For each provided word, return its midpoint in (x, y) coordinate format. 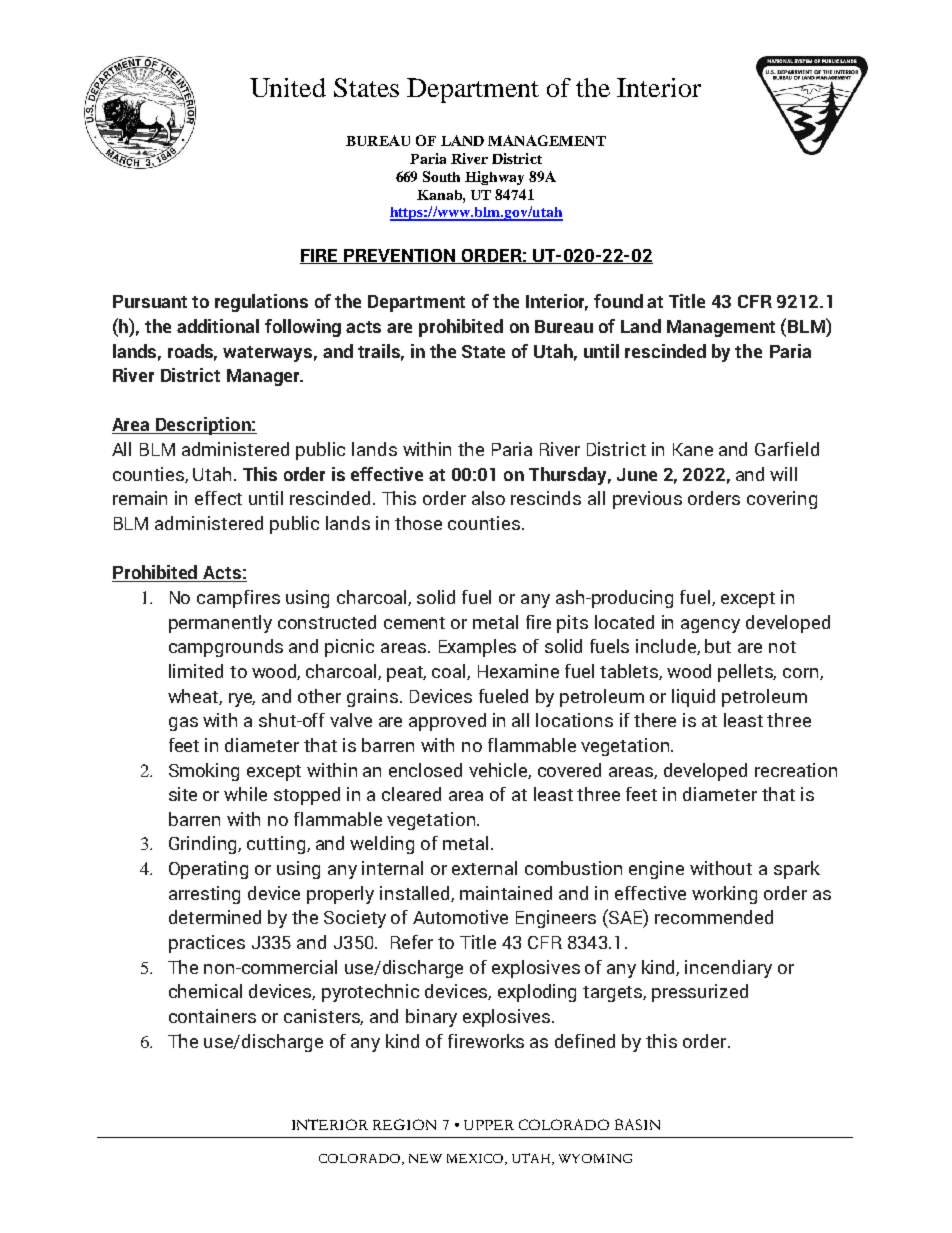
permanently (220, 624)
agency (710, 626)
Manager (264, 377)
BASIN (637, 1124)
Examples (477, 648)
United (288, 87)
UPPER (489, 1125)
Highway (494, 178)
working (724, 895)
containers (212, 1016)
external (484, 868)
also (488, 498)
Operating (208, 870)
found (618, 301)
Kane (693, 449)
